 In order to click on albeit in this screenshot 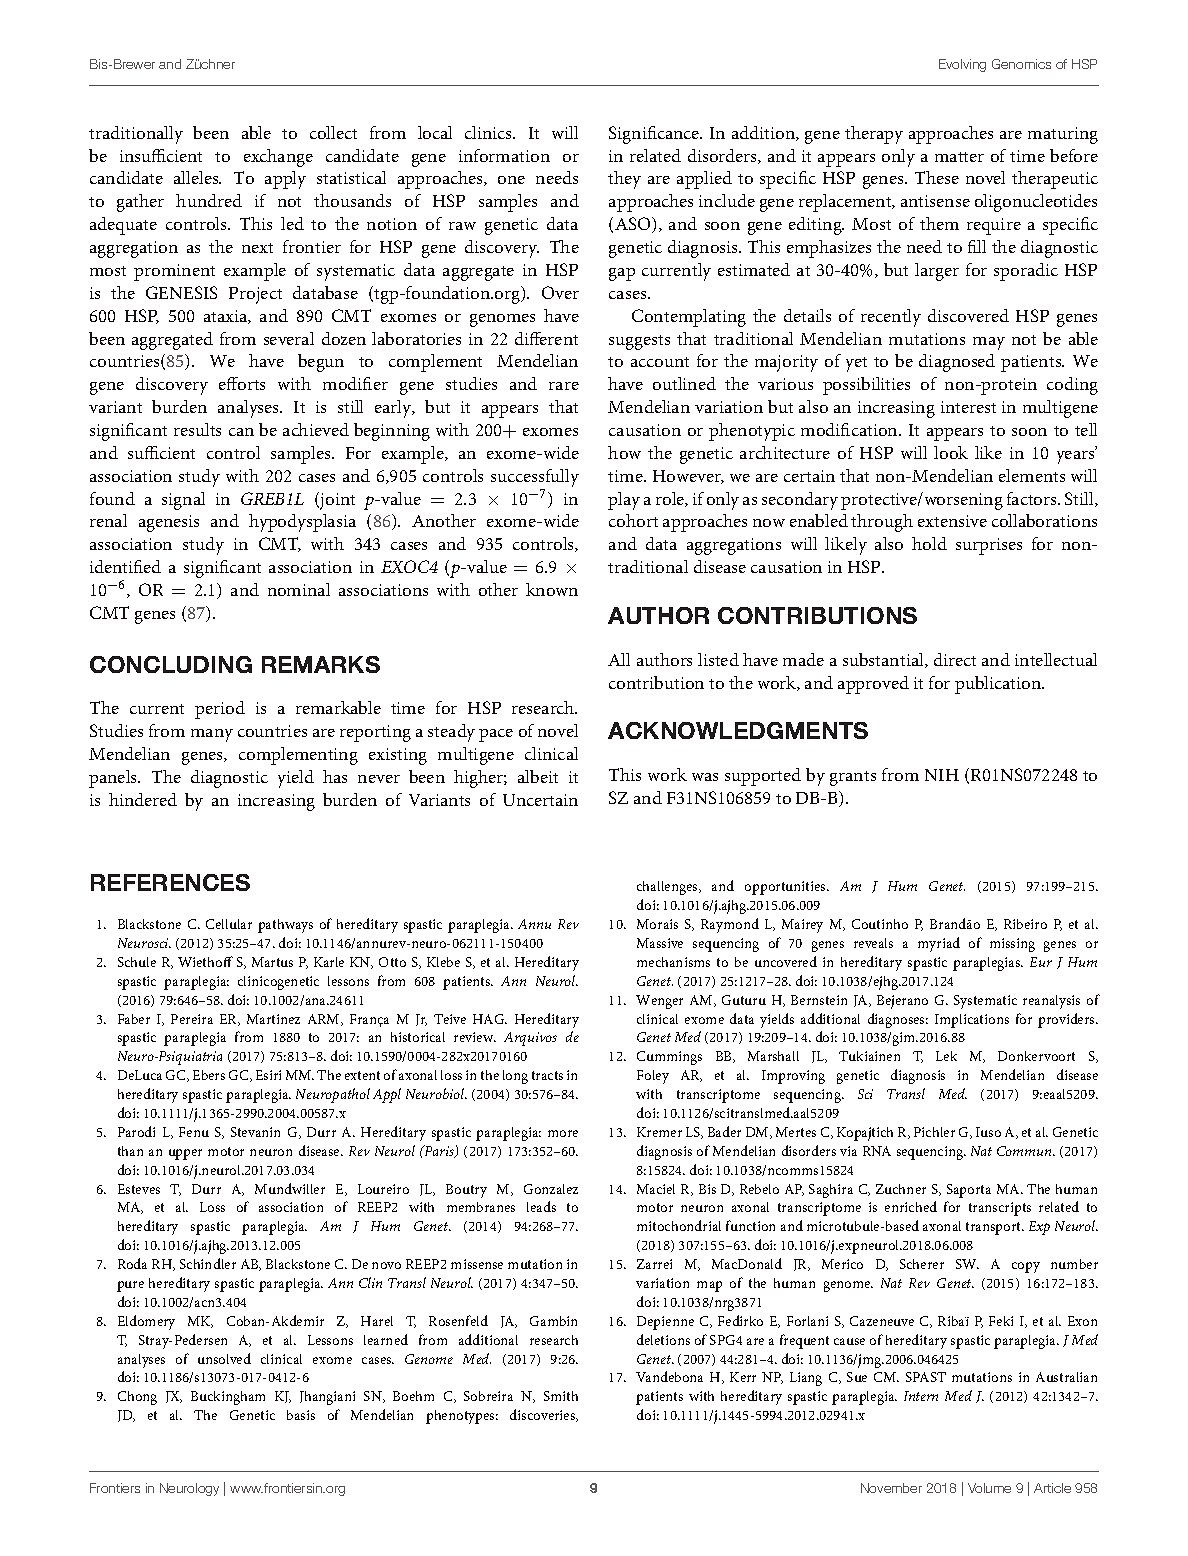, I will do `click(538, 776)`.
